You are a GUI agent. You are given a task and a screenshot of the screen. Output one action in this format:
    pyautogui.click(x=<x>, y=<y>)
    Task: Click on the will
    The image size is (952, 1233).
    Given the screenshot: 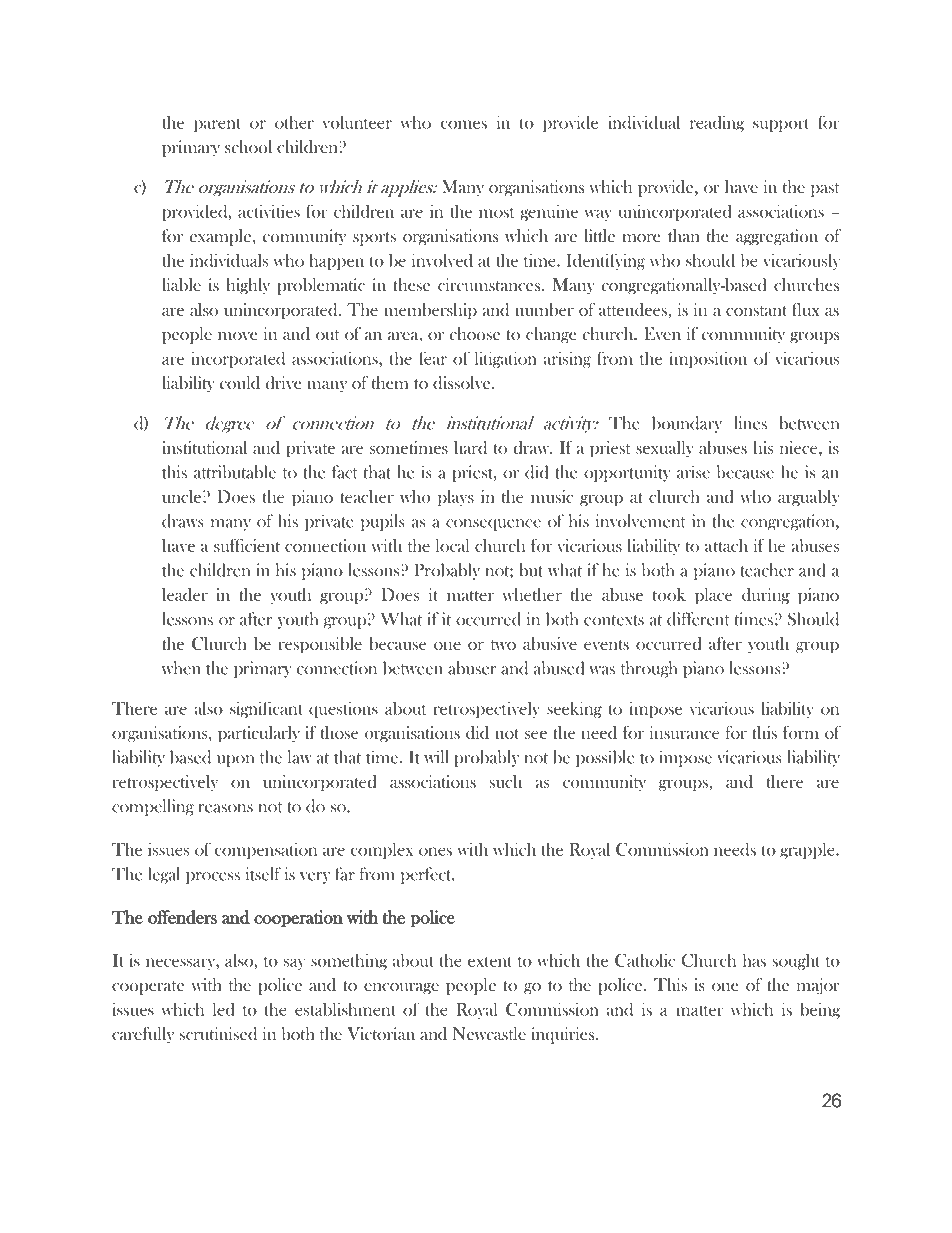 What is the action you would take?
    pyautogui.click(x=436, y=757)
